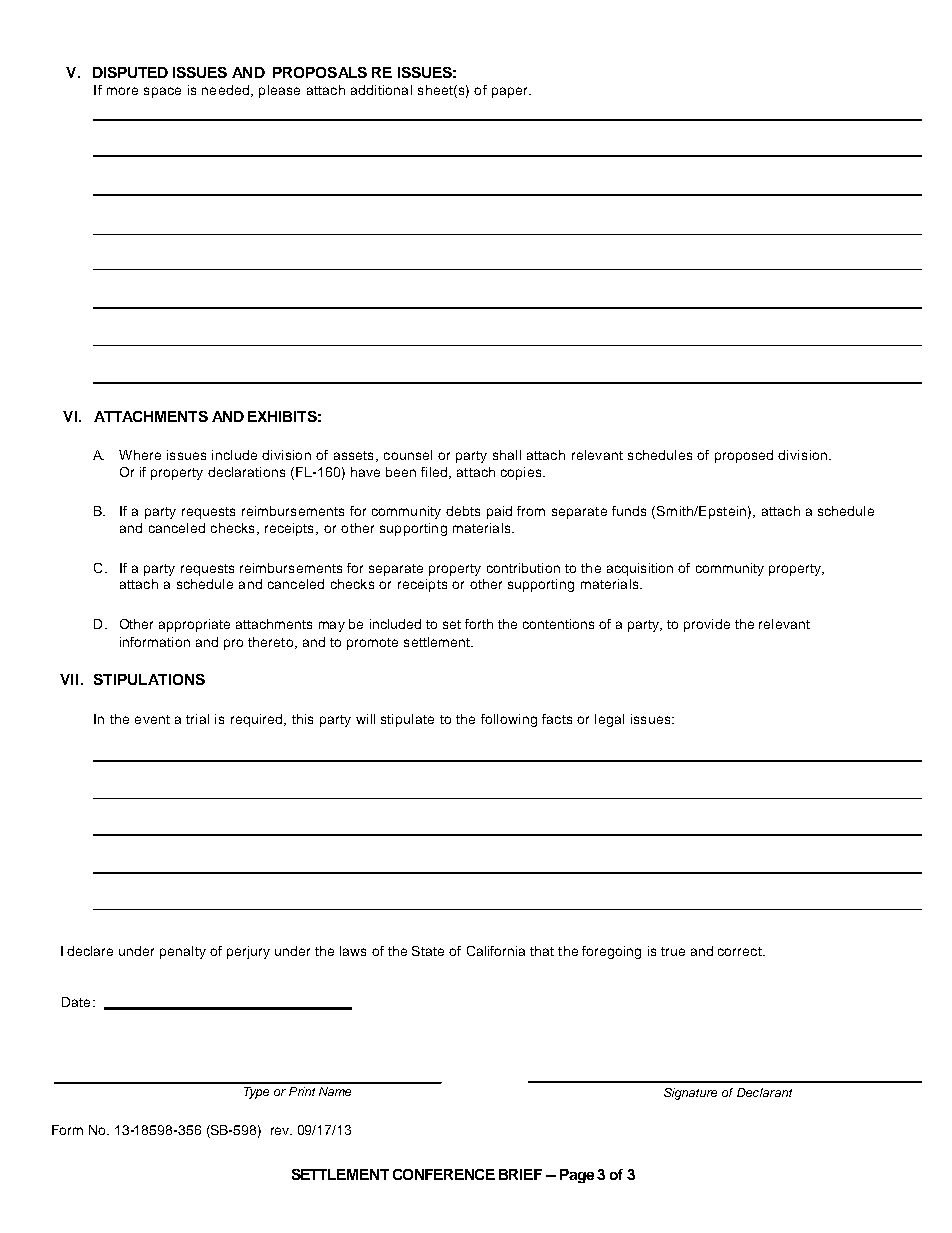  I want to click on paper, so click(511, 92).
